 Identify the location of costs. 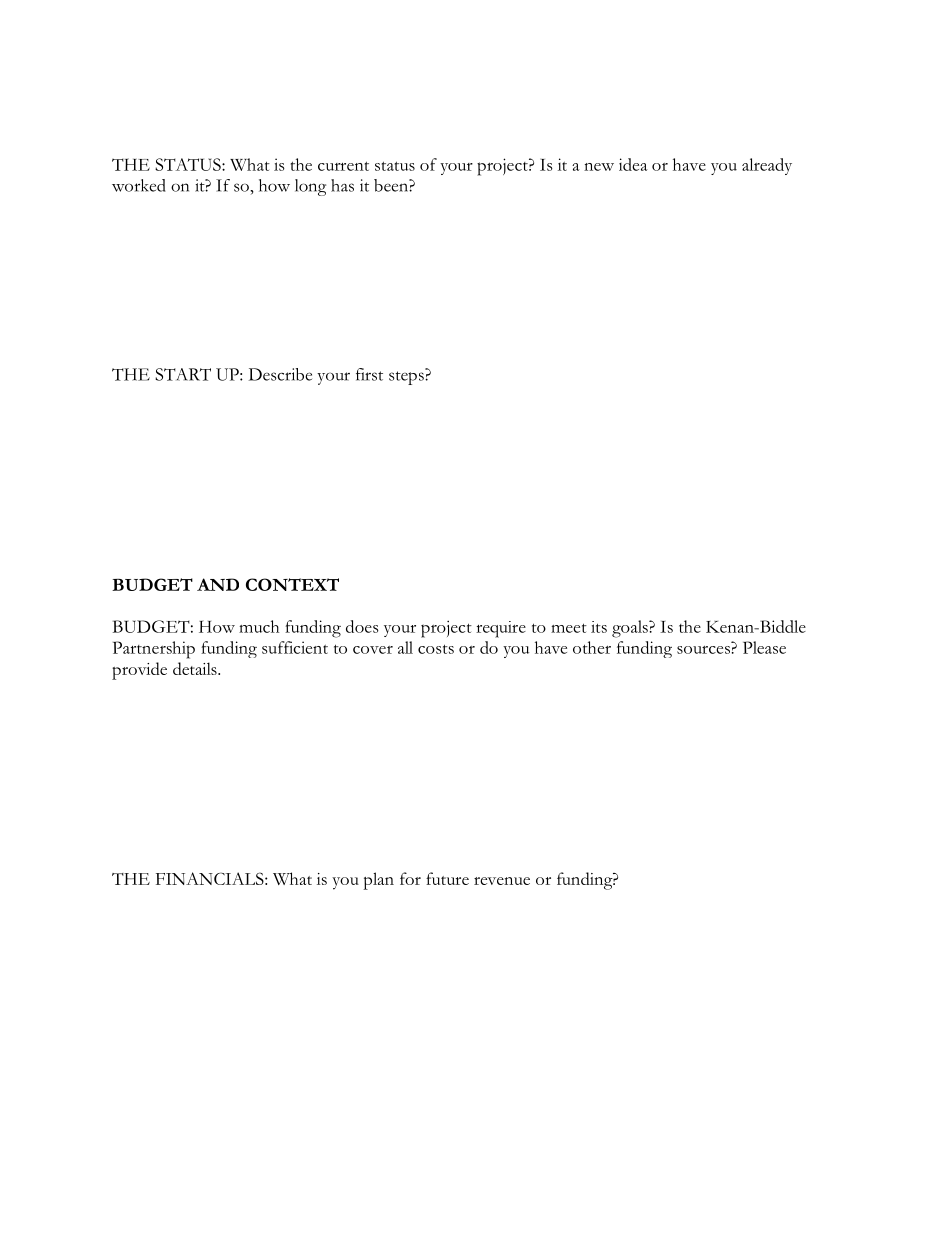
(436, 649).
